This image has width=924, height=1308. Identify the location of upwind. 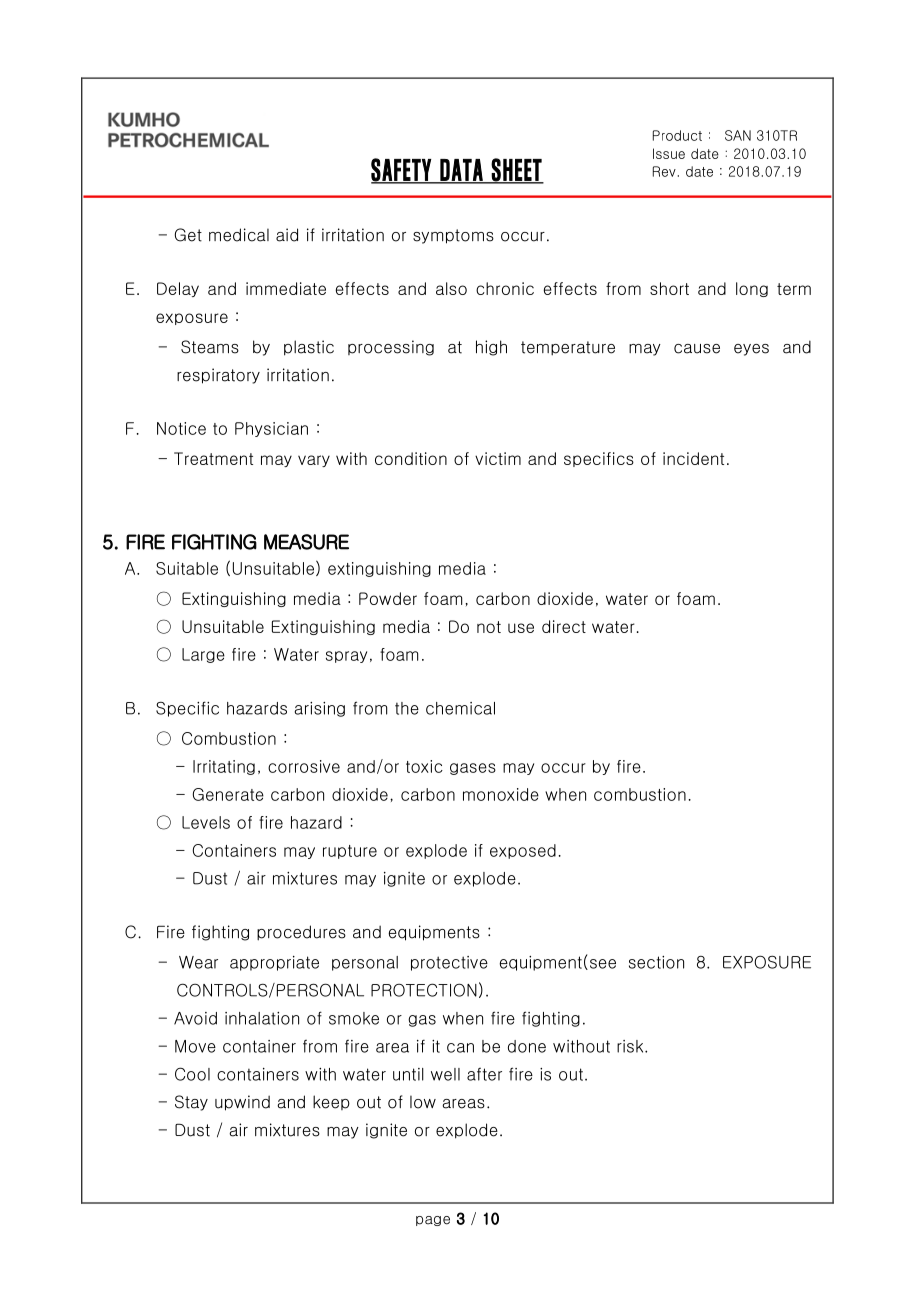
(242, 1103).
